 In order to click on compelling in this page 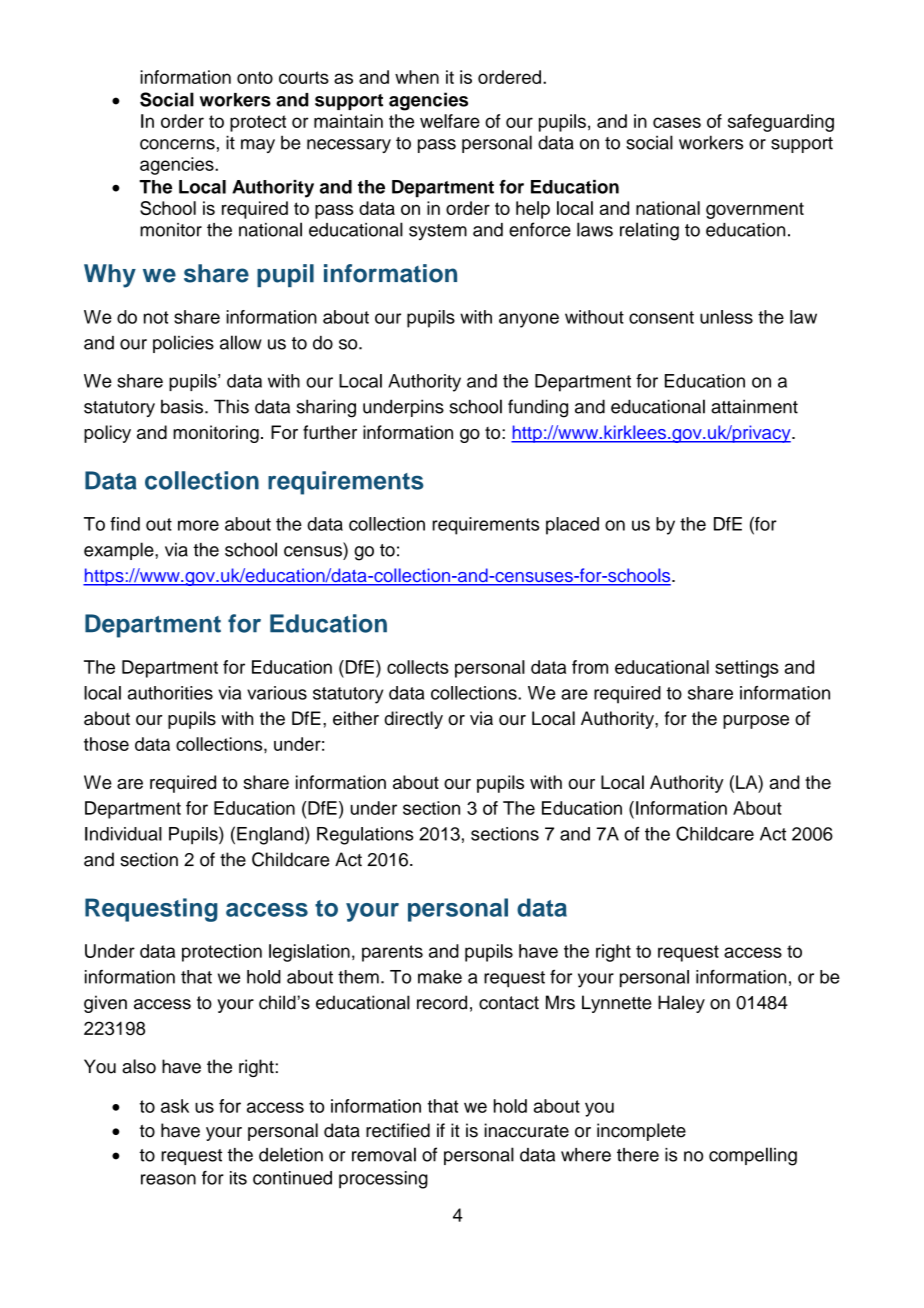, I will do `click(753, 1156)`.
